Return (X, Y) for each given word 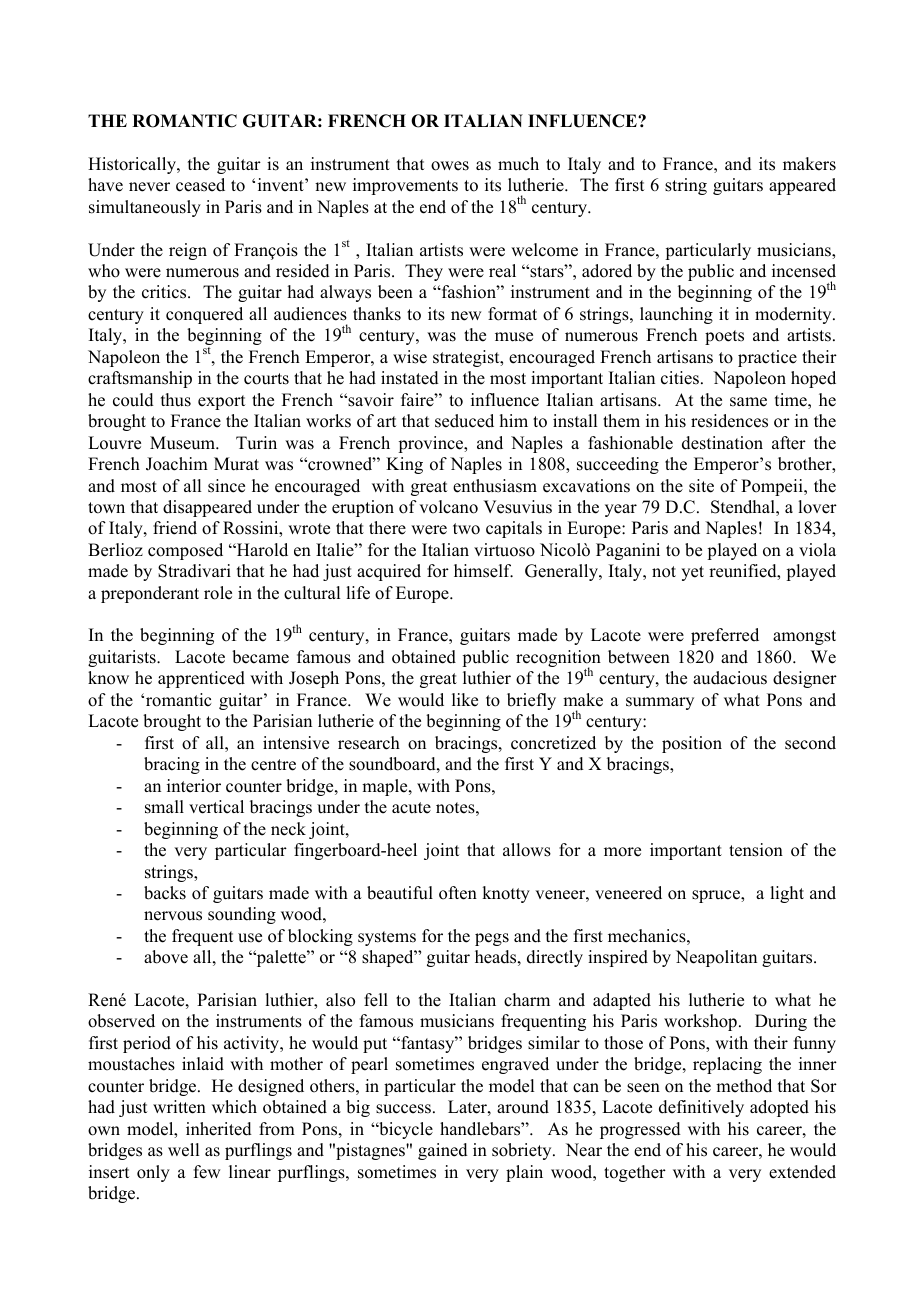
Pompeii (773, 487)
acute (411, 808)
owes (450, 166)
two (466, 529)
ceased (200, 185)
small (164, 807)
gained (443, 1151)
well (183, 1150)
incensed (804, 271)
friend (175, 528)
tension (756, 850)
